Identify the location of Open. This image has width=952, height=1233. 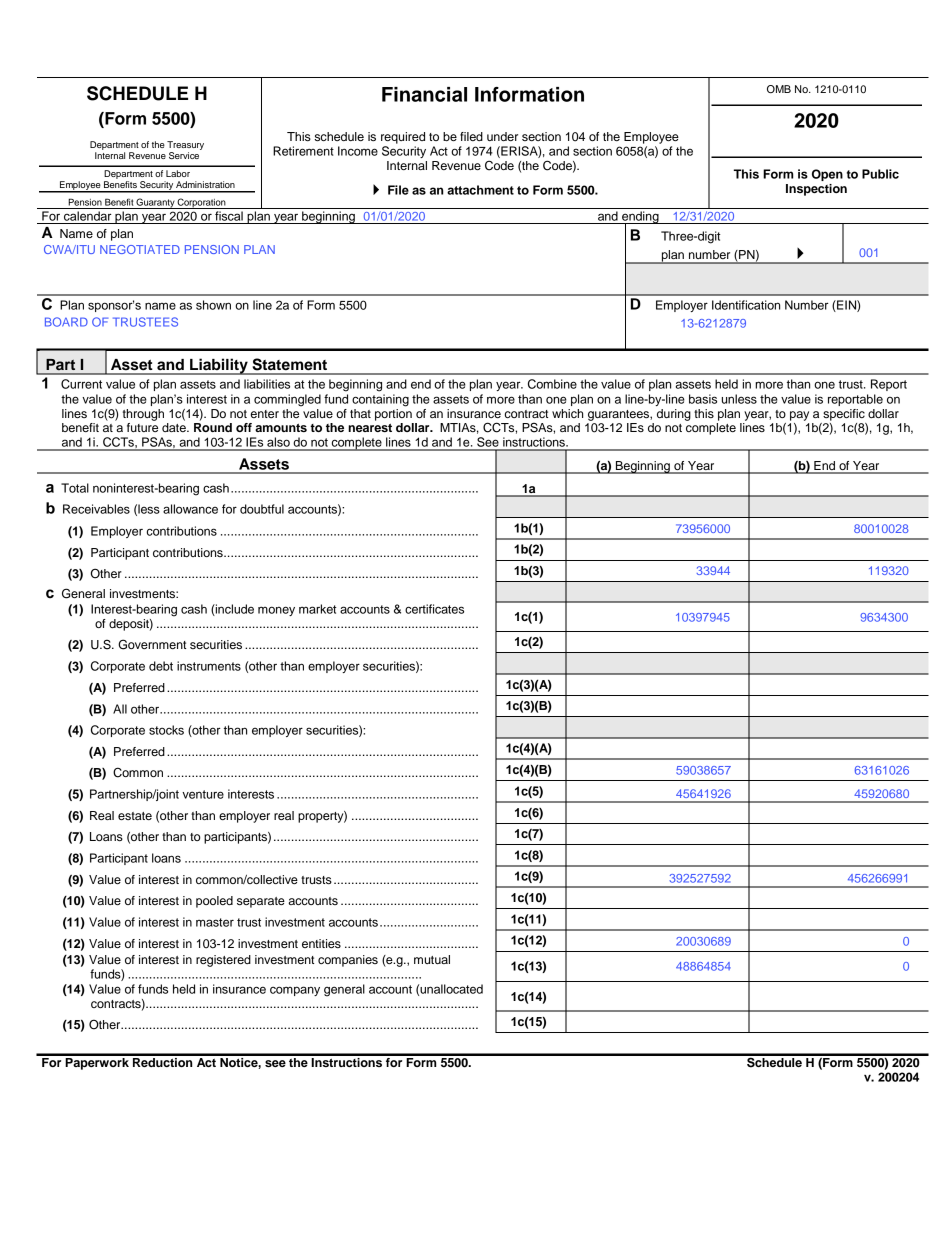
(827, 175).
